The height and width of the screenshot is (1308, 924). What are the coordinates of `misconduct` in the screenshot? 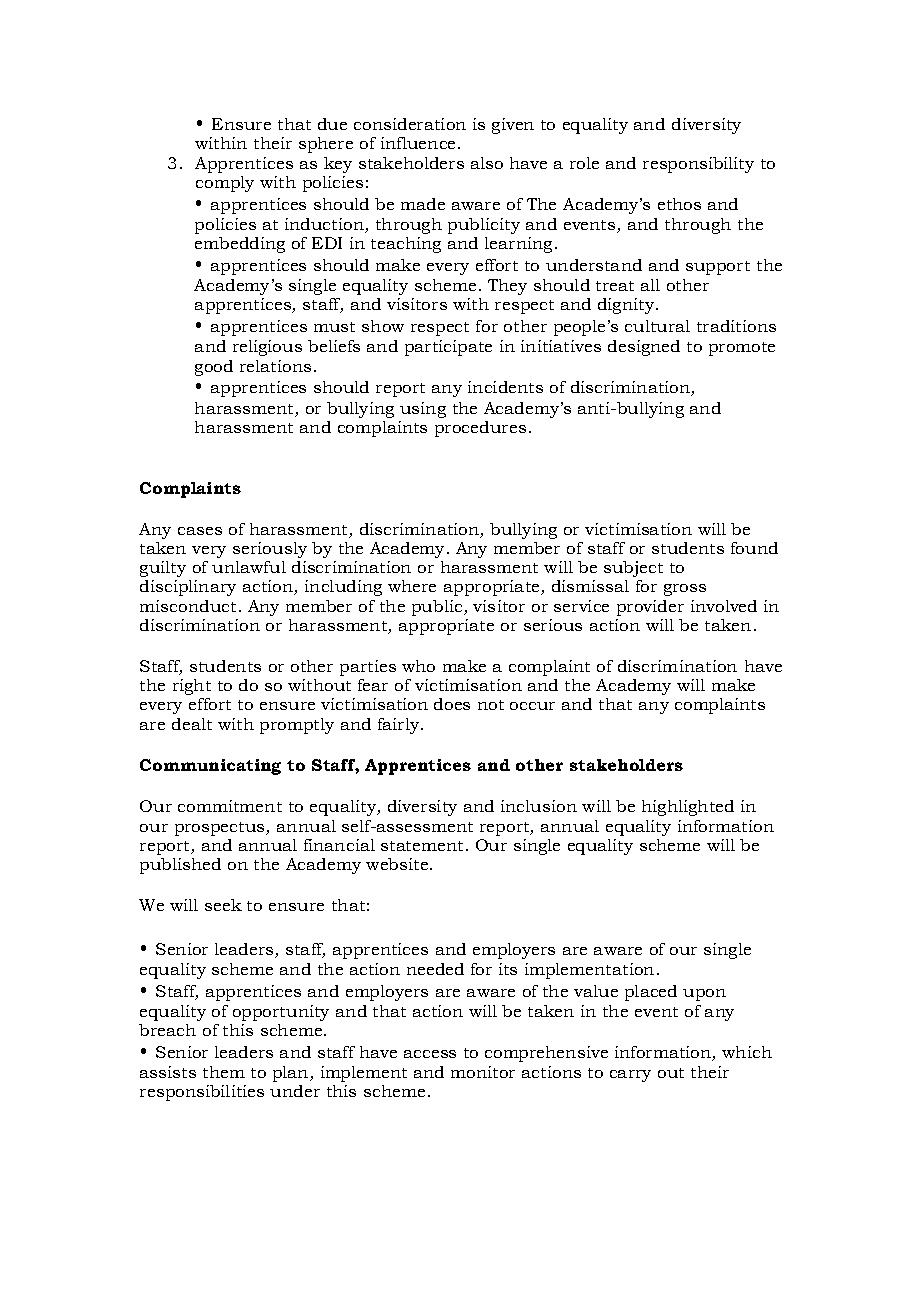 It's located at (188, 606).
